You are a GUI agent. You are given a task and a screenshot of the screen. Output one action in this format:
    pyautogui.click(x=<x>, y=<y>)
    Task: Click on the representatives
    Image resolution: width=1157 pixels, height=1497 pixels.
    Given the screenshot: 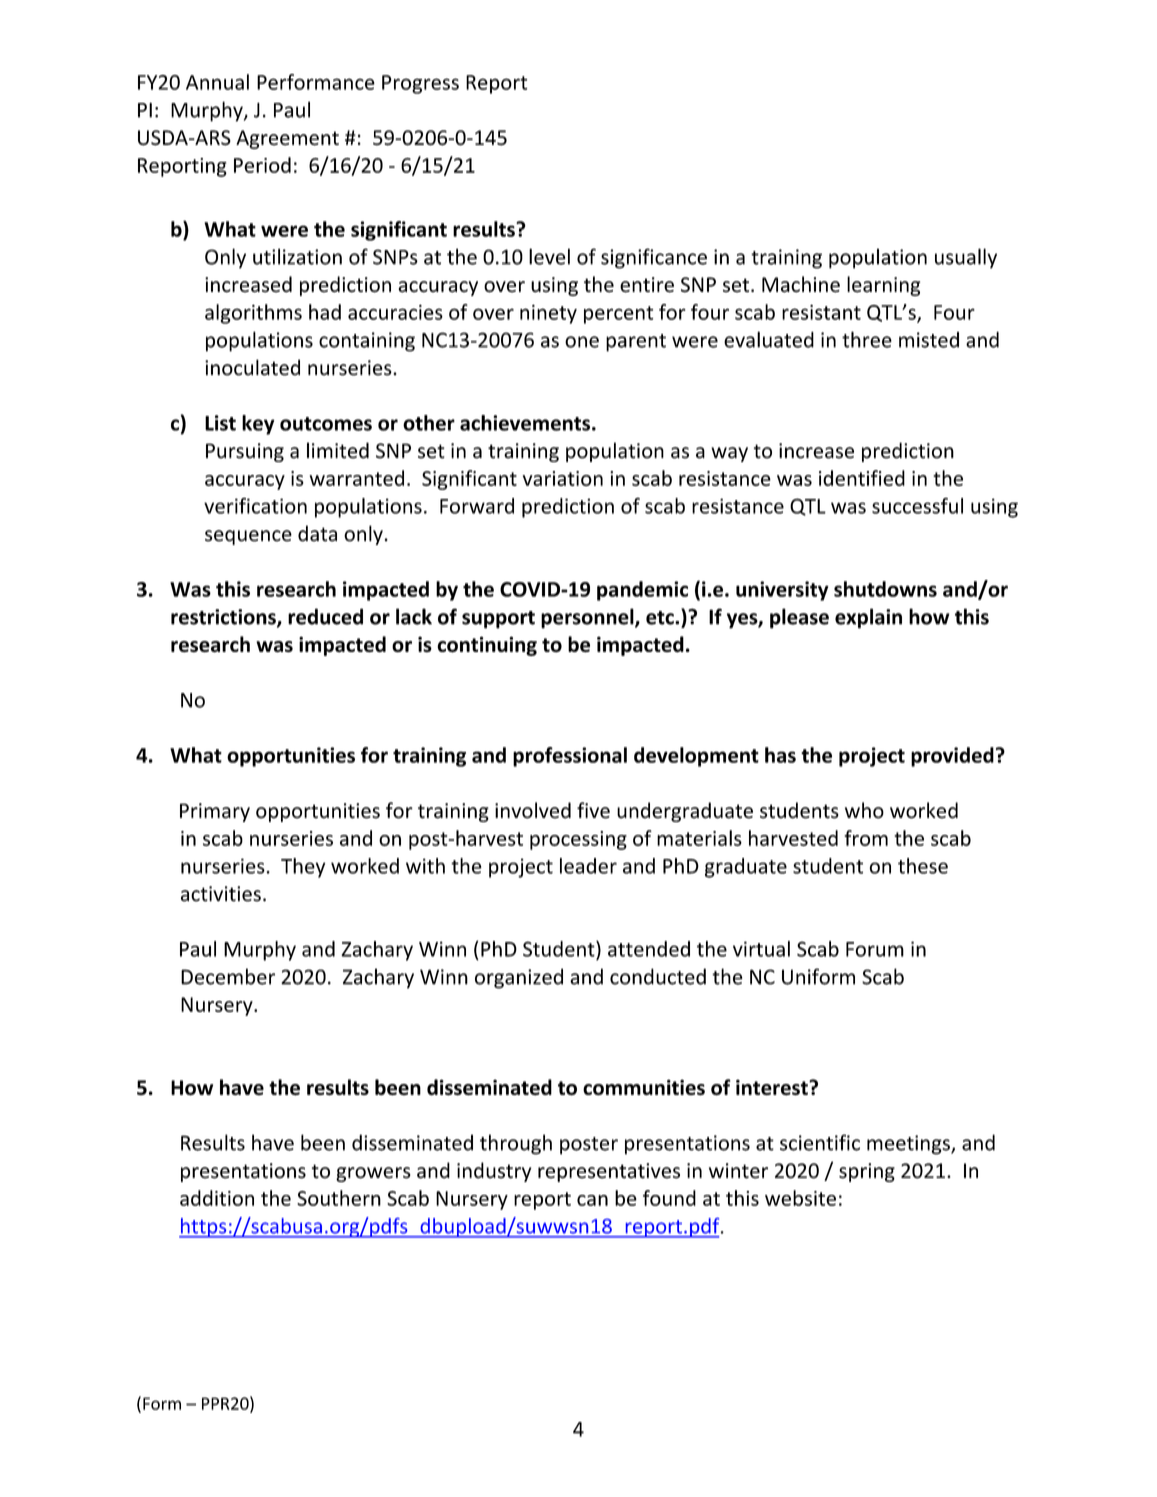 What is the action you would take?
    pyautogui.click(x=609, y=1172)
